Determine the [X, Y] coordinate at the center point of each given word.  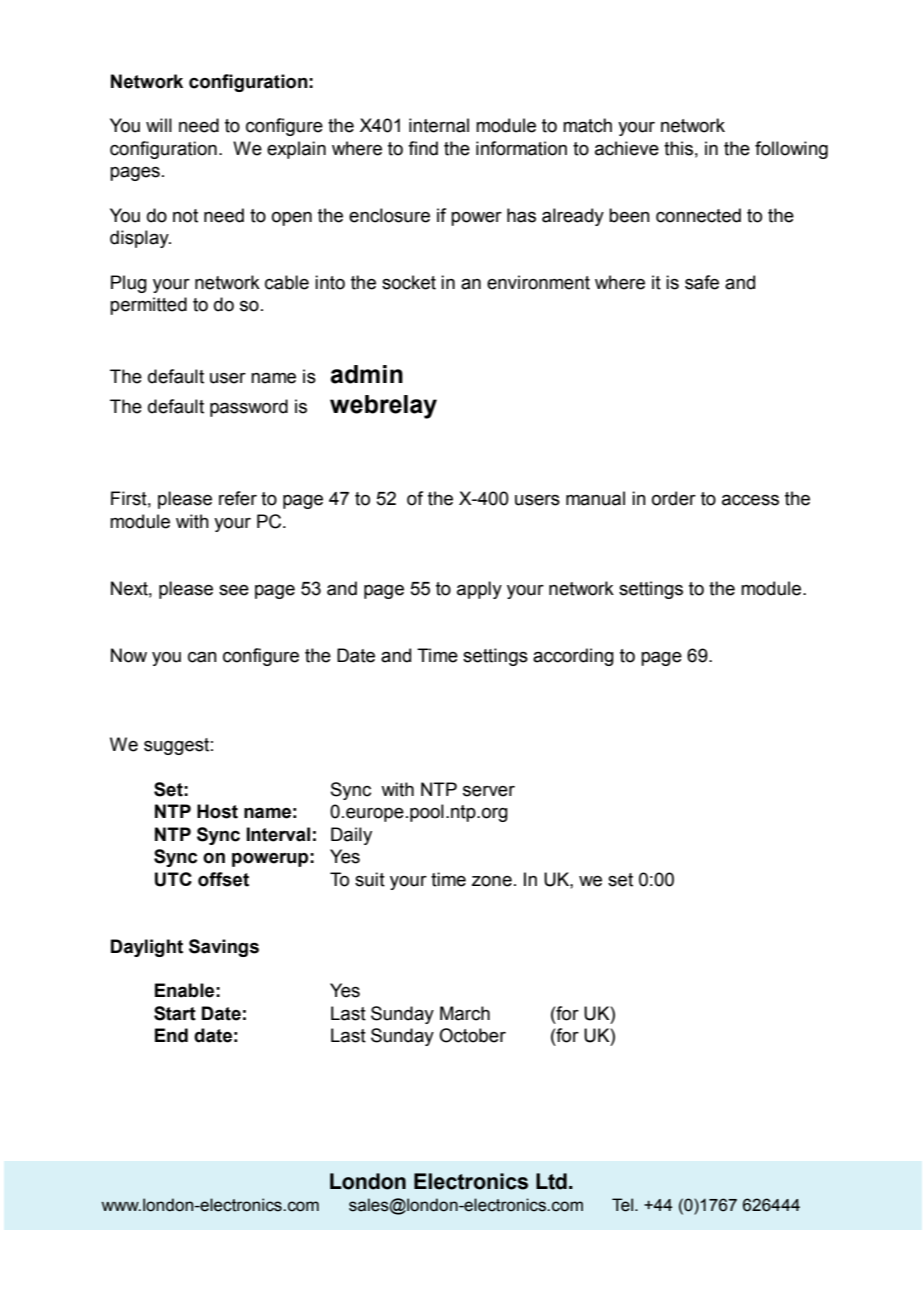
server [489, 791]
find [423, 148]
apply [479, 590]
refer [238, 498]
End [171, 1035]
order [674, 498]
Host [217, 811]
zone [492, 881]
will [159, 125]
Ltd [551, 1181]
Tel [624, 1205]
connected [698, 215]
